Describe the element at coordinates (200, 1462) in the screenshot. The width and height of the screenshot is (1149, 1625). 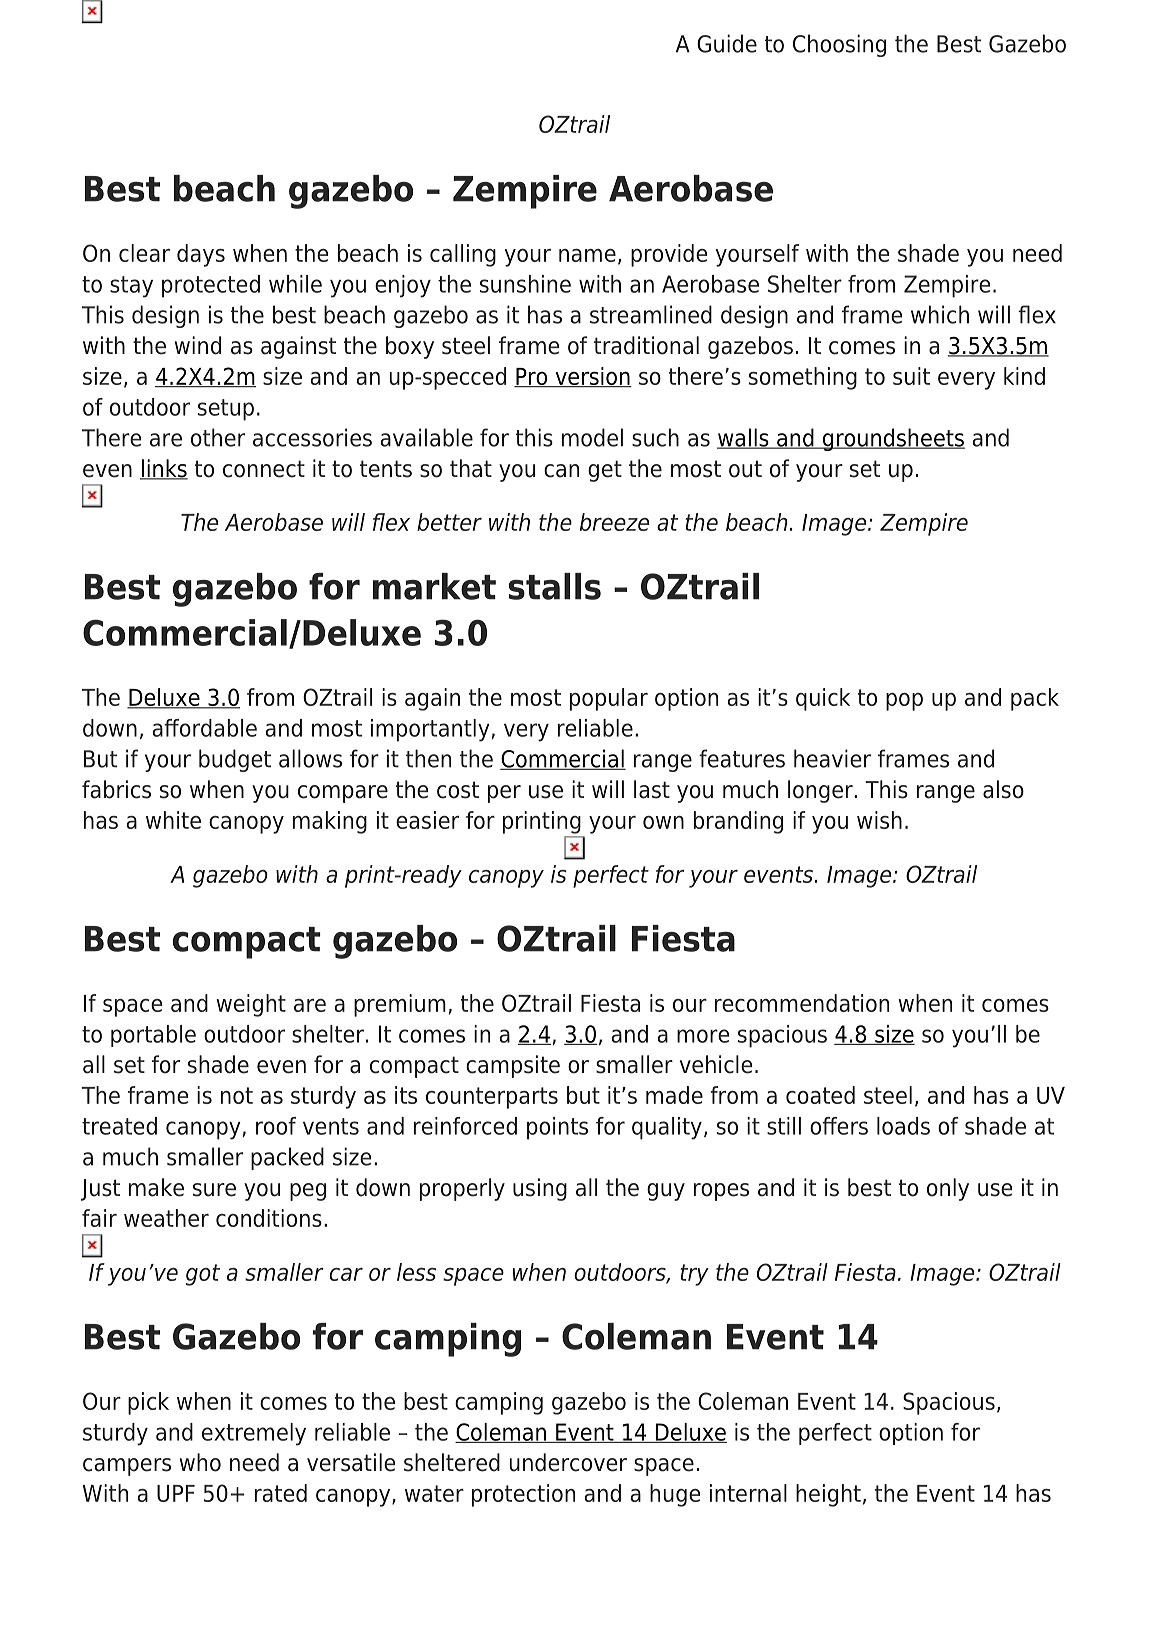
I see `who` at that location.
